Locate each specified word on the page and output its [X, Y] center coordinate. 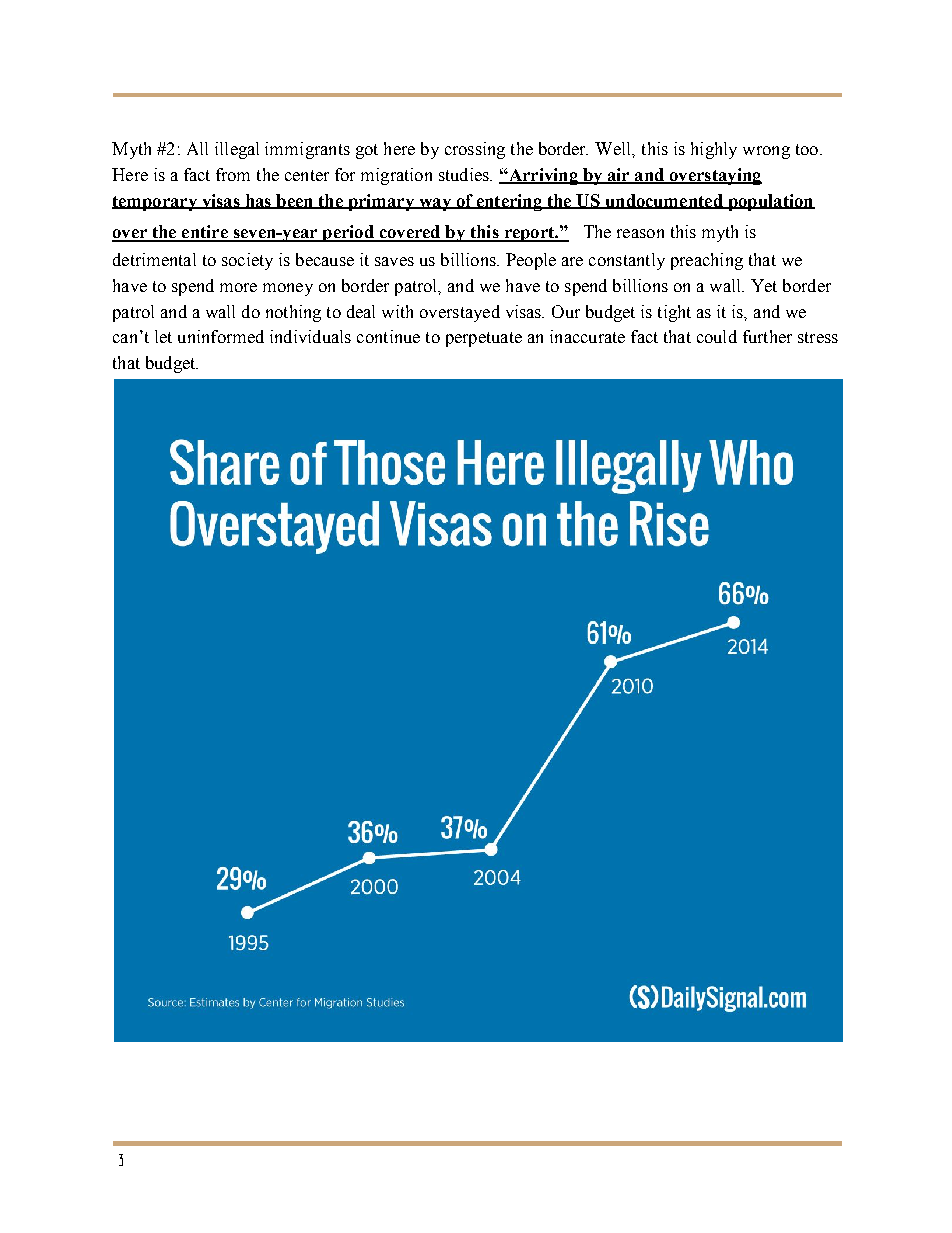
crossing [475, 150]
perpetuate [484, 339]
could [717, 336]
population [770, 202]
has [258, 201]
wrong [766, 152]
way [434, 204]
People [531, 261]
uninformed [221, 336]
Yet [764, 285]
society [247, 261]
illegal [237, 150]
